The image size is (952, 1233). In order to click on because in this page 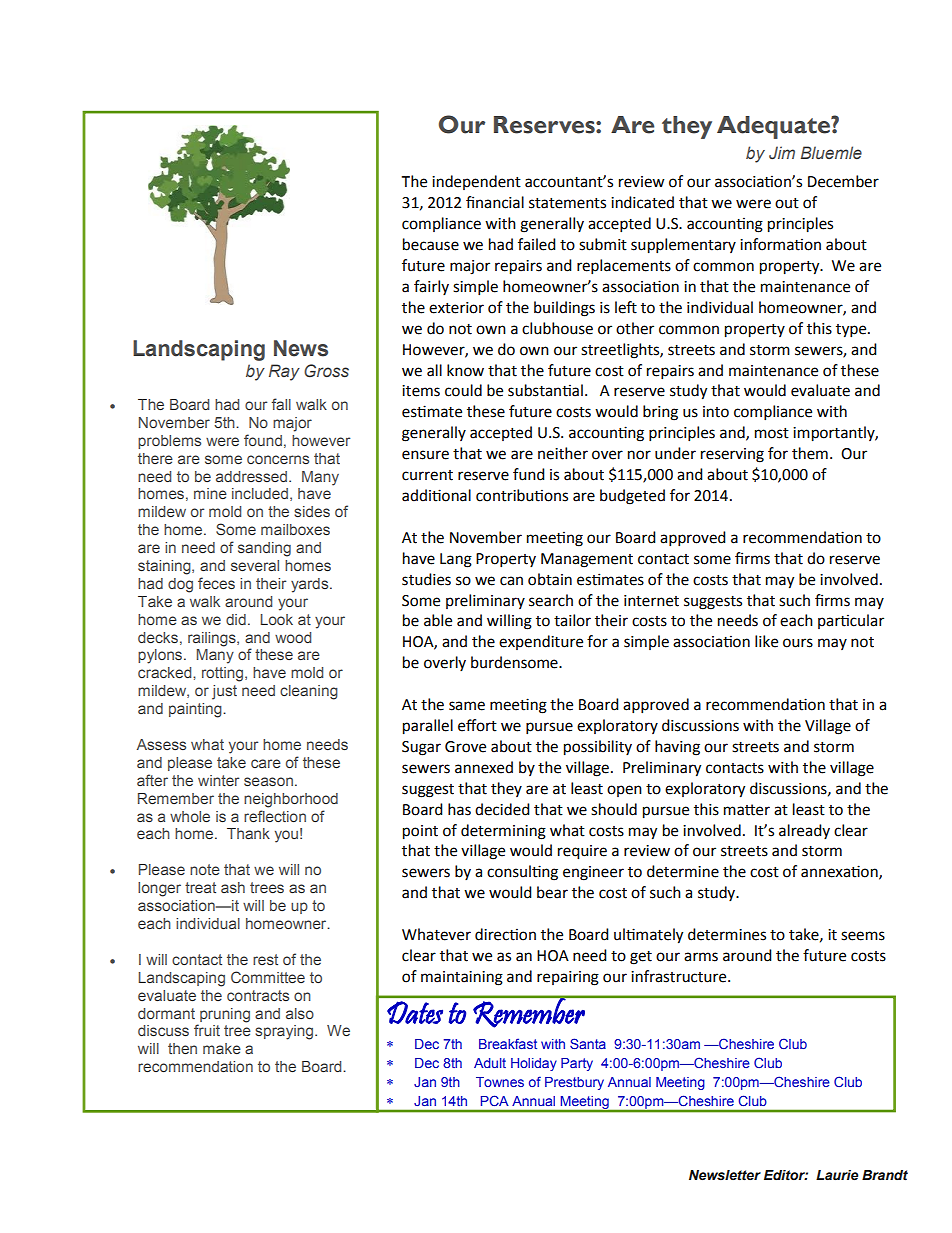, I will do `click(431, 244)`.
